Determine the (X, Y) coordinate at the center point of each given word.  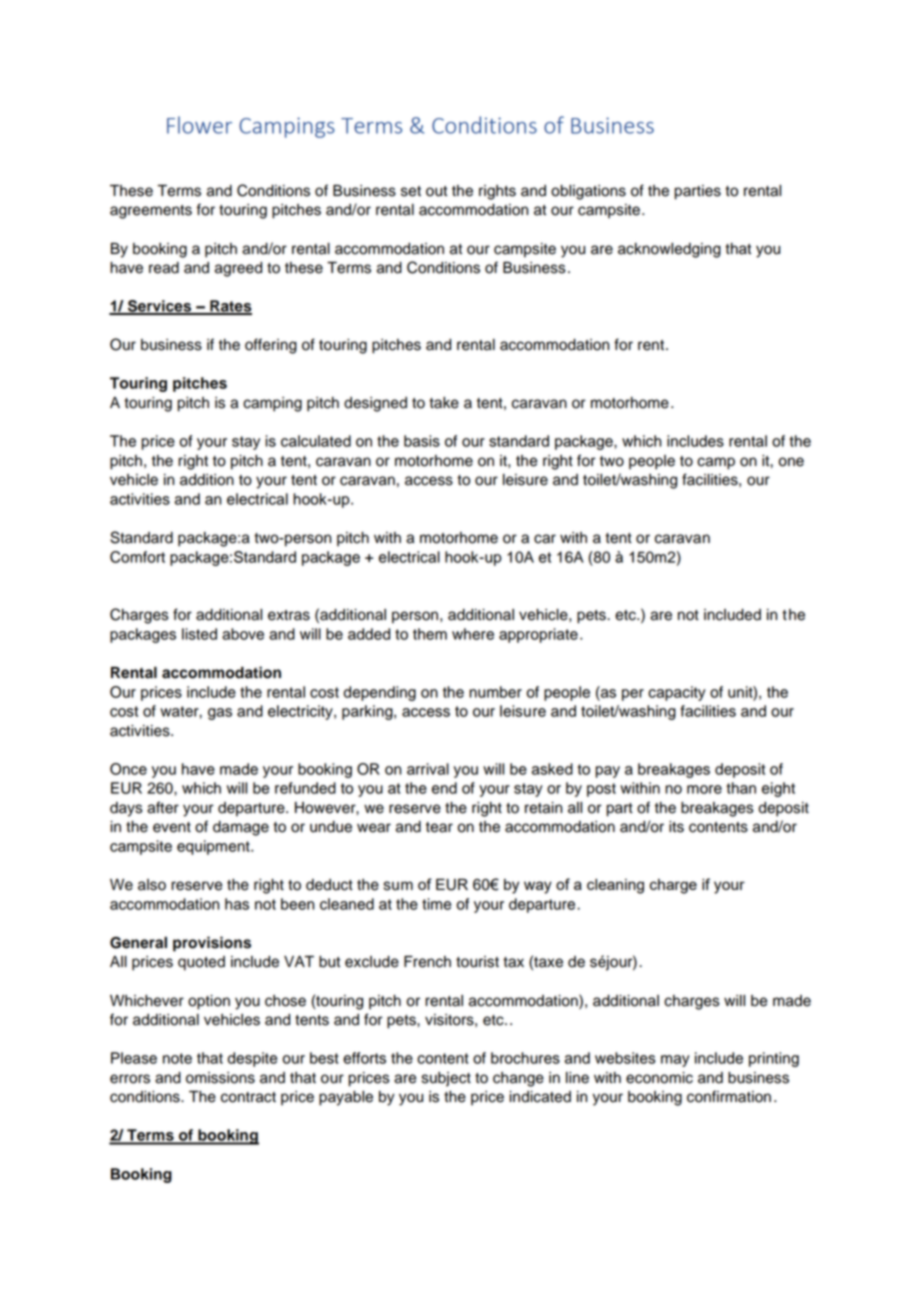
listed (199, 634)
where (473, 634)
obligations (588, 192)
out (436, 191)
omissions (220, 1078)
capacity (677, 693)
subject (446, 1079)
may (675, 1061)
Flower (199, 125)
